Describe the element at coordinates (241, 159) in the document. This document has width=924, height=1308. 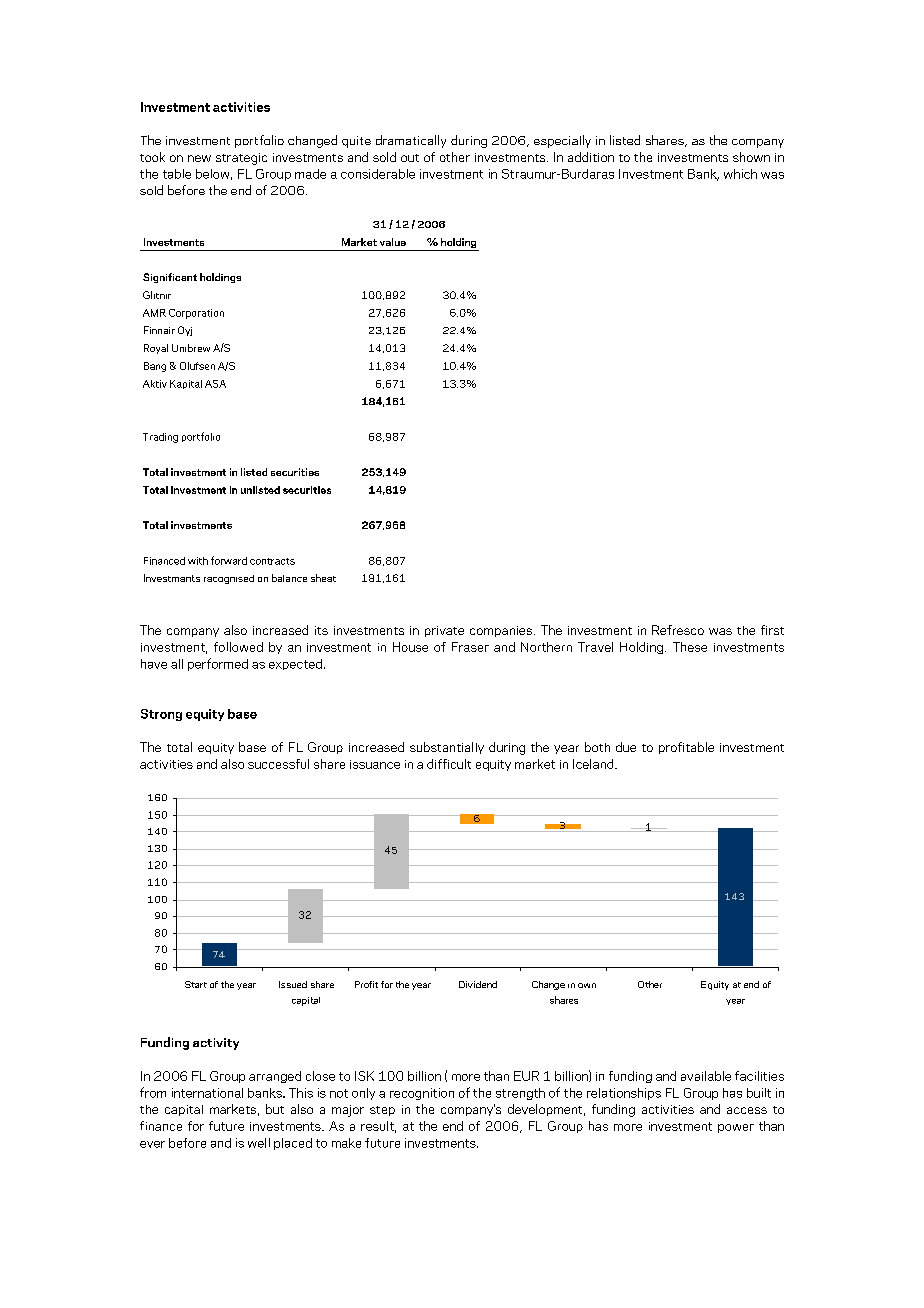
I see `strategic` at that location.
